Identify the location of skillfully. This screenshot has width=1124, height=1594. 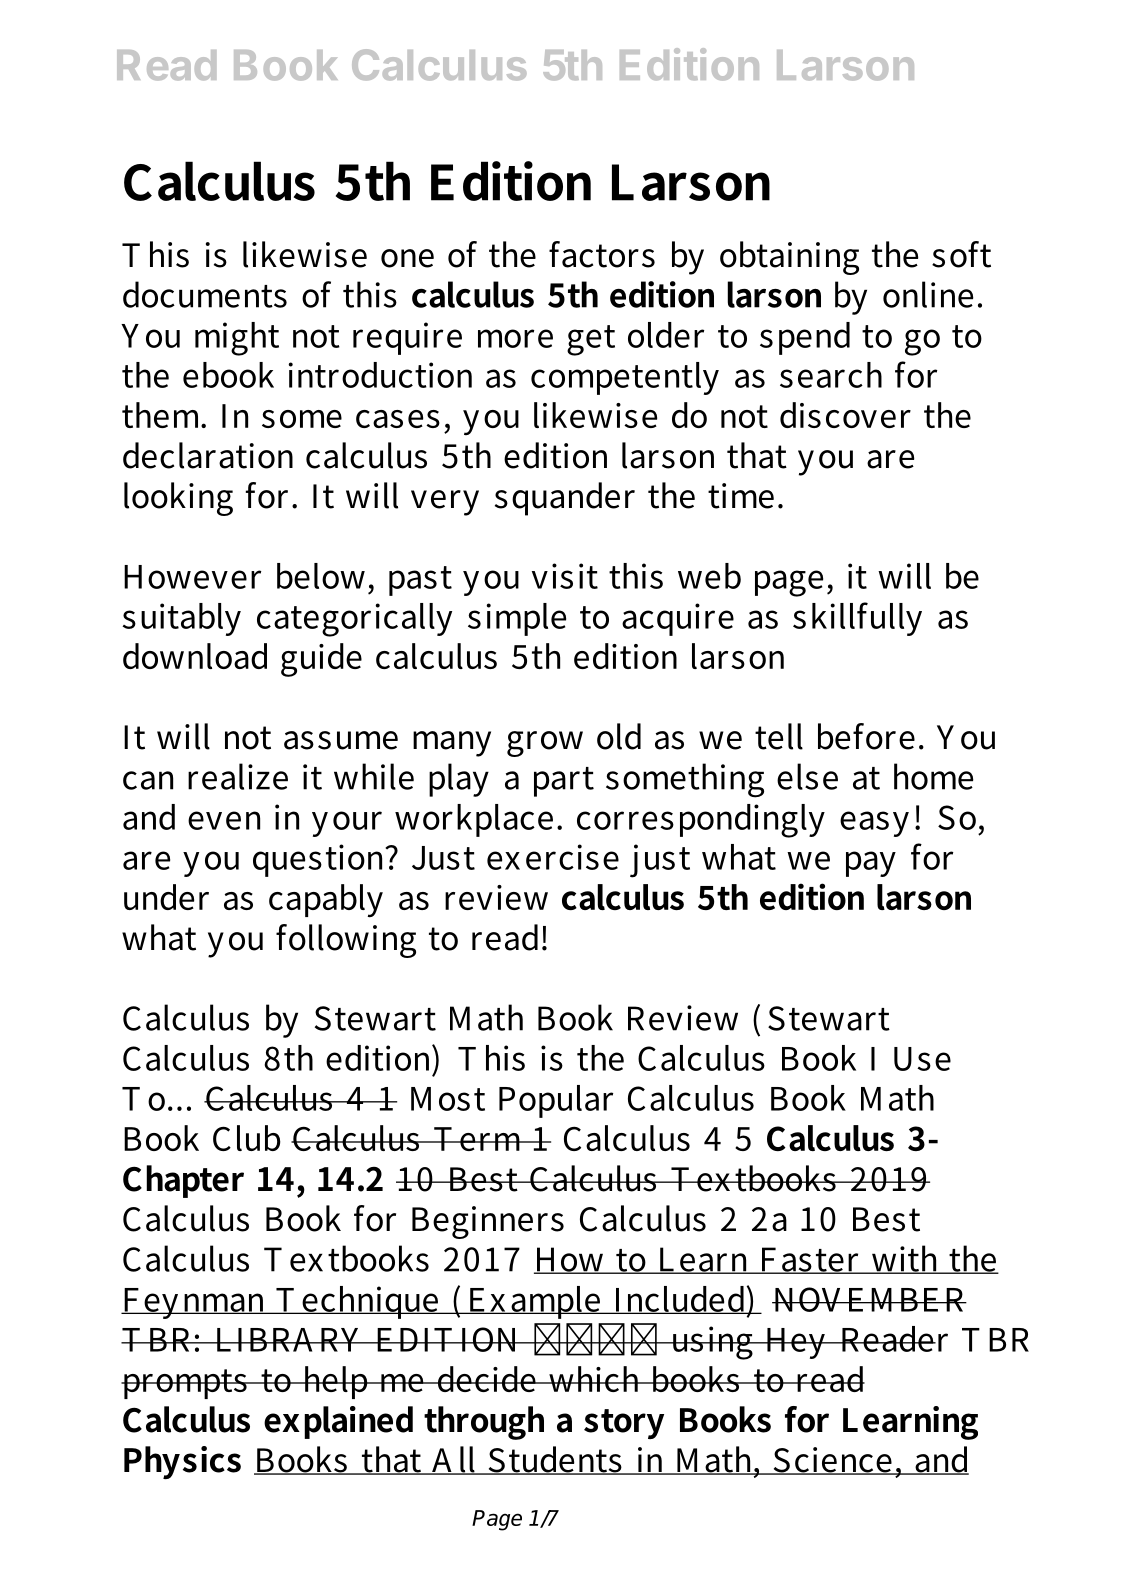
(857, 619).
